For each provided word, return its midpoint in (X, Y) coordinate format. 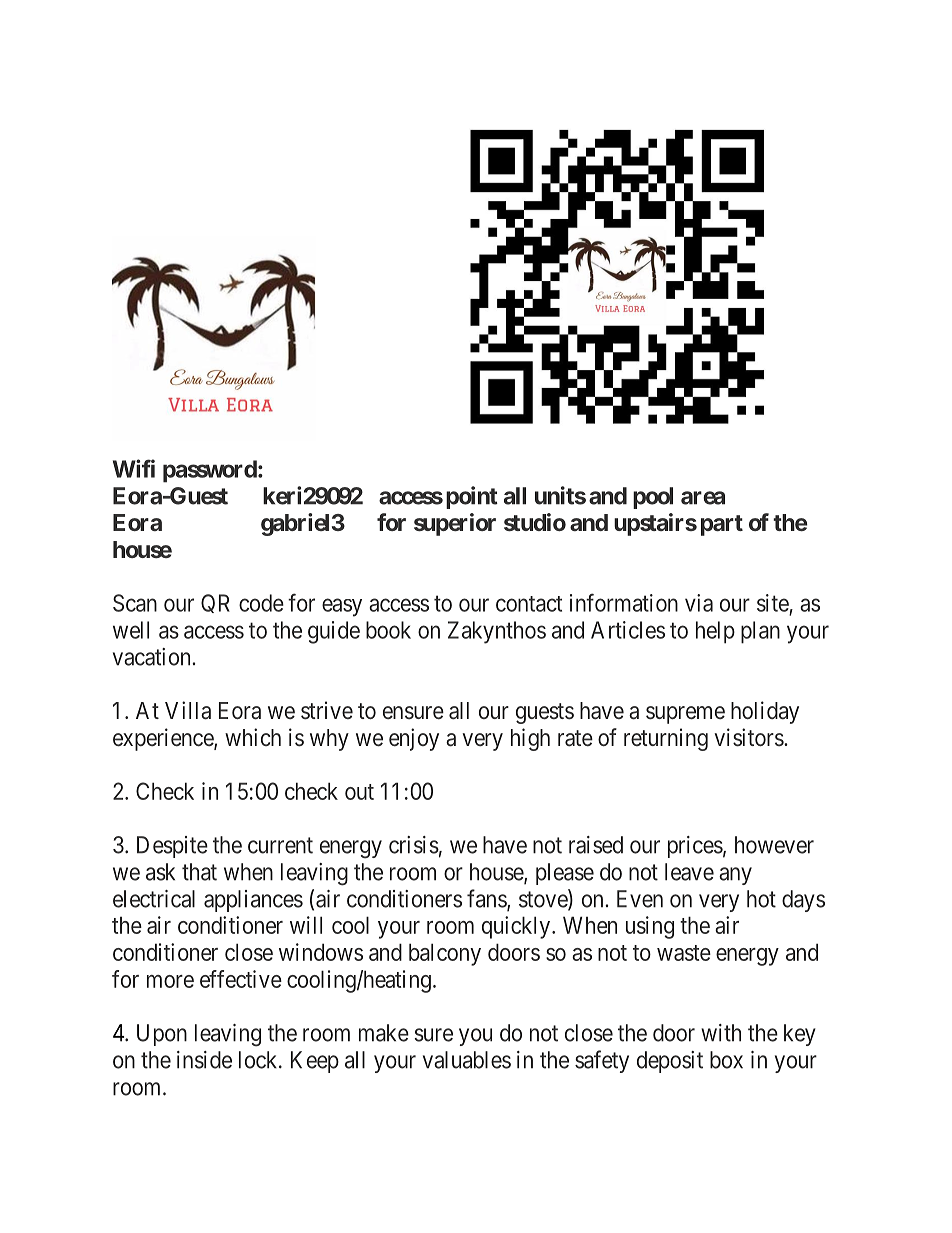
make (384, 1033)
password (210, 471)
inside (204, 1060)
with (721, 1033)
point (472, 497)
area (703, 498)
